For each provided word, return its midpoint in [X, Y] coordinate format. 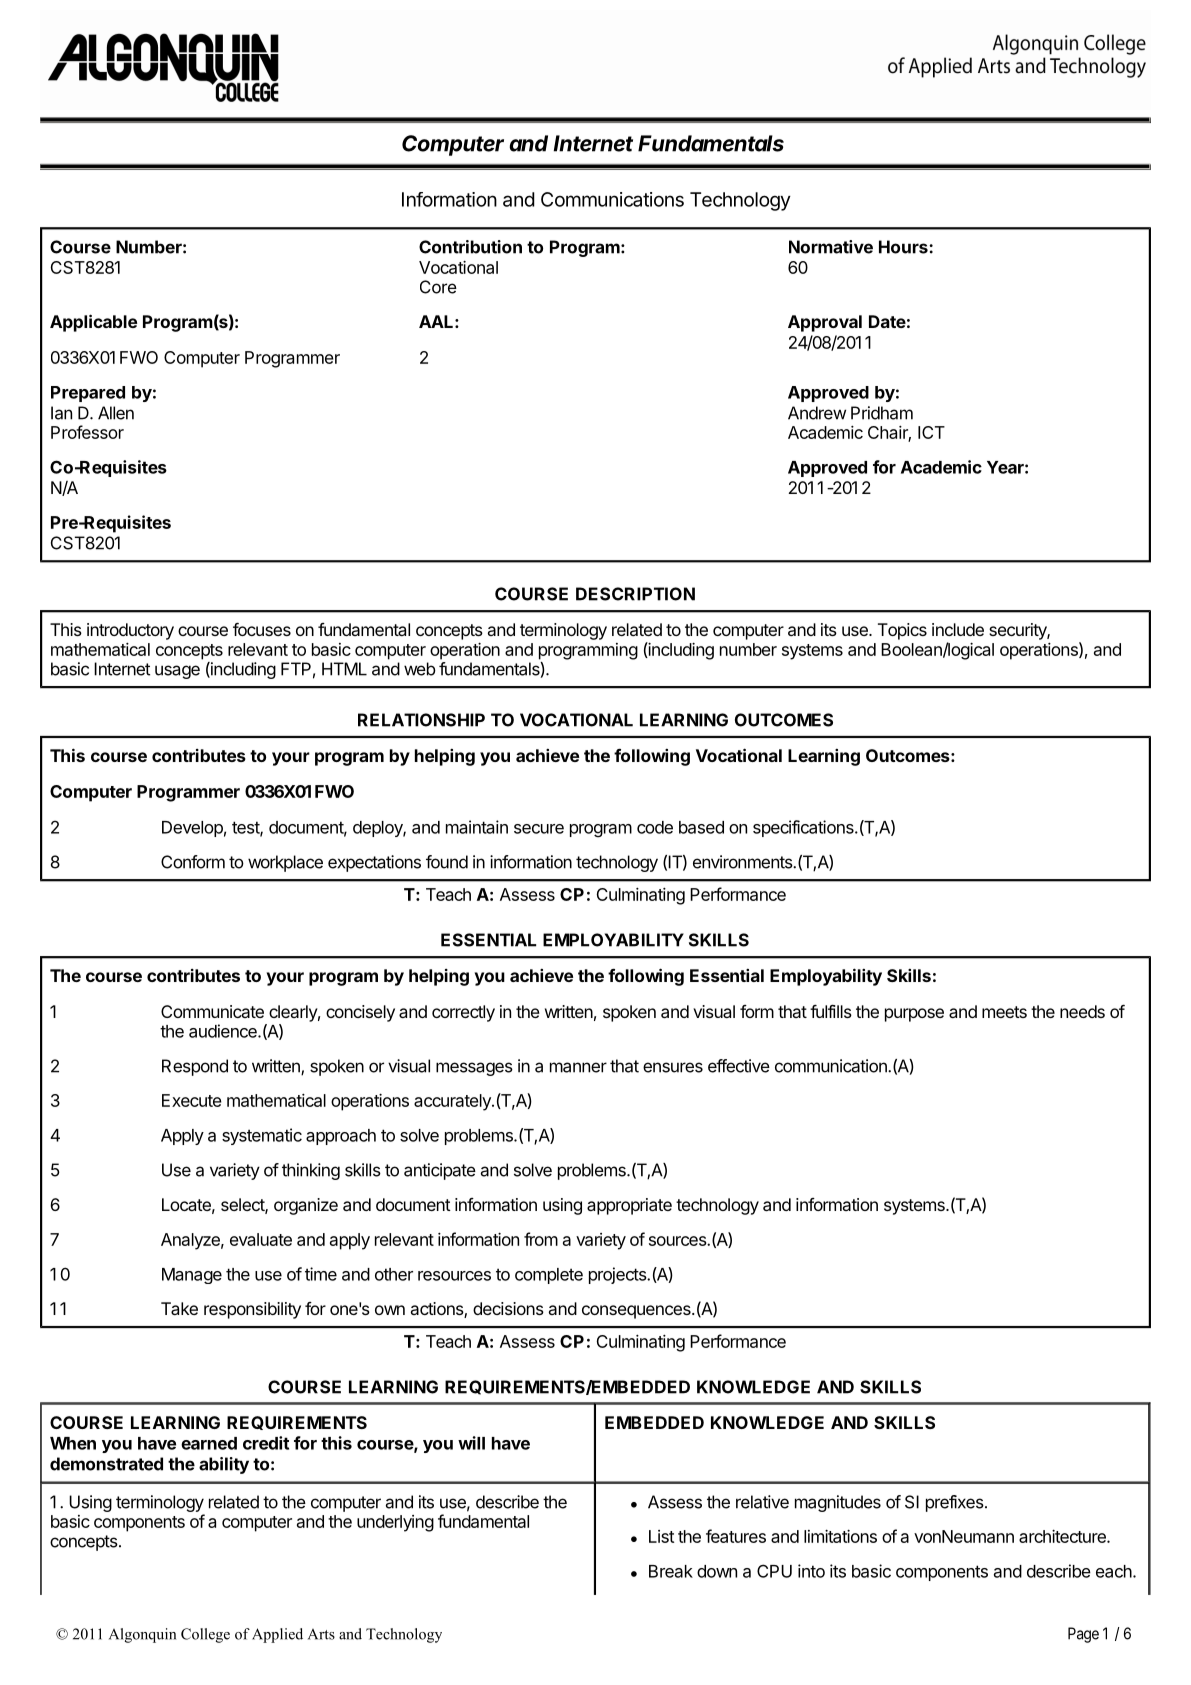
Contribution [470, 247]
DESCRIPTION [635, 594]
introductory [130, 631]
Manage [192, 1276]
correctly [463, 1013]
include [958, 629]
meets [1004, 1012]
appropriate [629, 1206]
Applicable [93, 323]
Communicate [212, 1011]
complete [549, 1276]
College [205, 1635]
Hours [904, 247]
